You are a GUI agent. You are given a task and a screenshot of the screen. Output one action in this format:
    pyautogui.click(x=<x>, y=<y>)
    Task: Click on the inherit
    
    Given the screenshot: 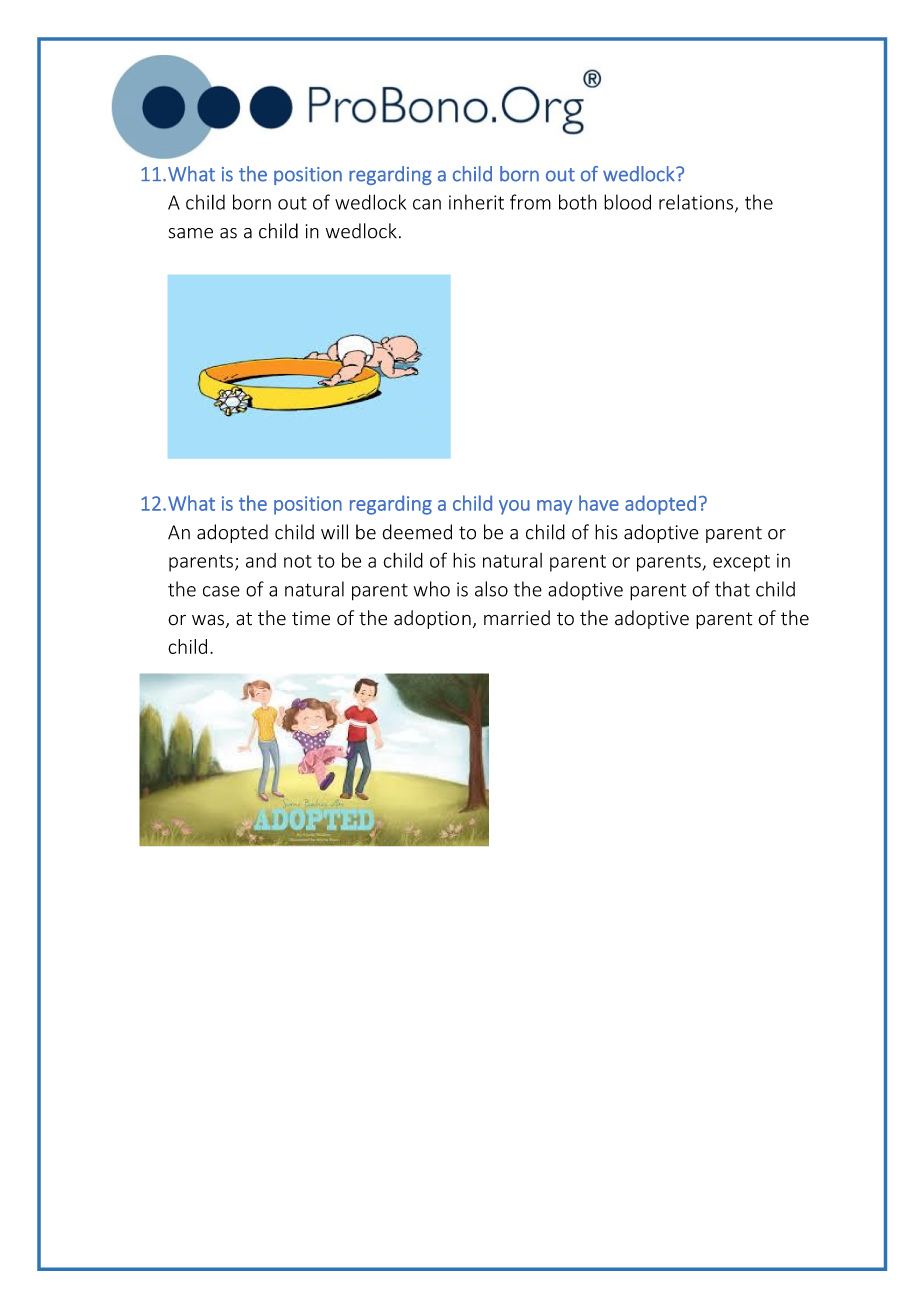 What is the action you would take?
    pyautogui.click(x=476, y=202)
